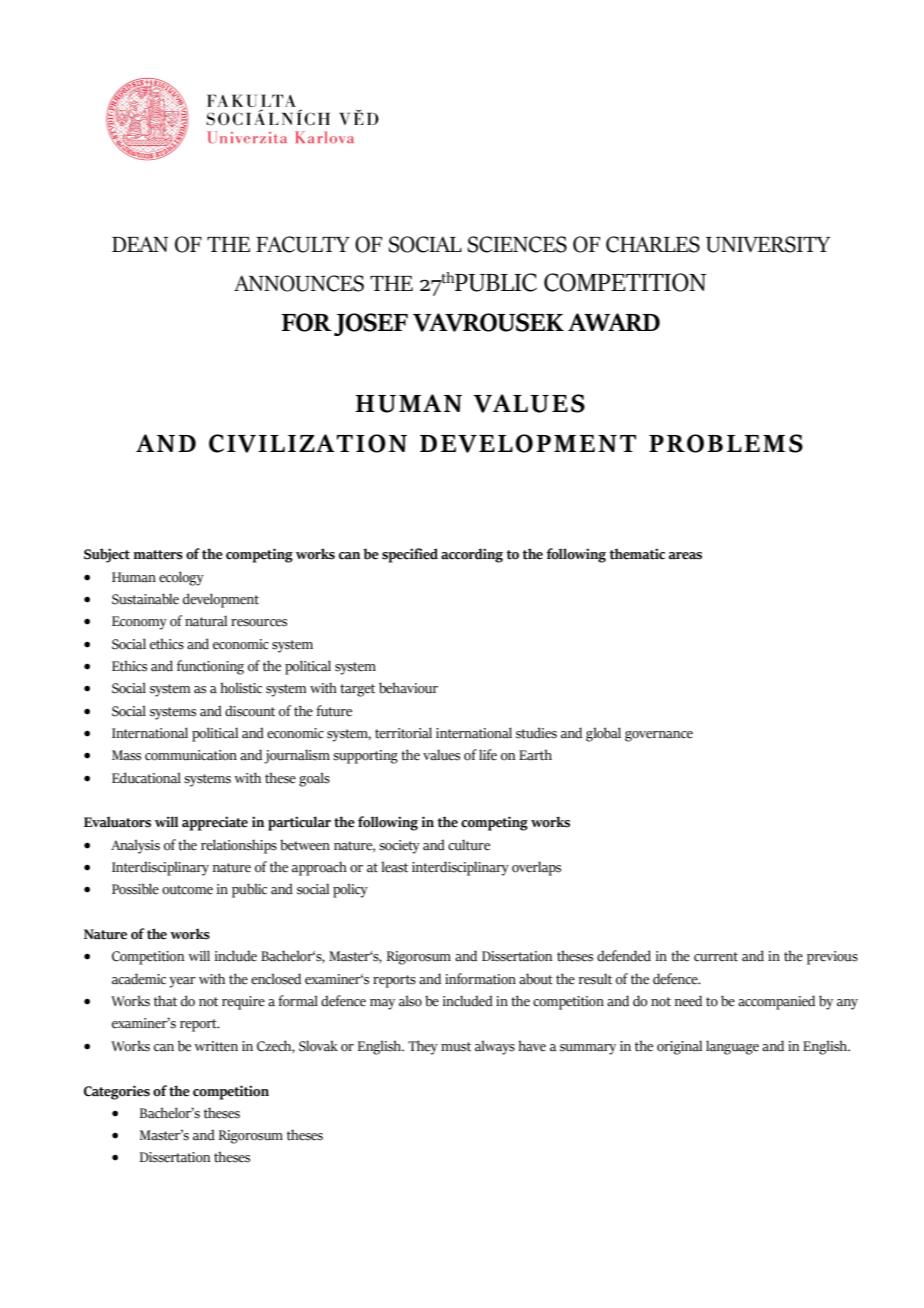 The image size is (924, 1308). What do you see at coordinates (768, 244) in the screenshot?
I see `UNIVERSITY` at bounding box center [768, 244].
